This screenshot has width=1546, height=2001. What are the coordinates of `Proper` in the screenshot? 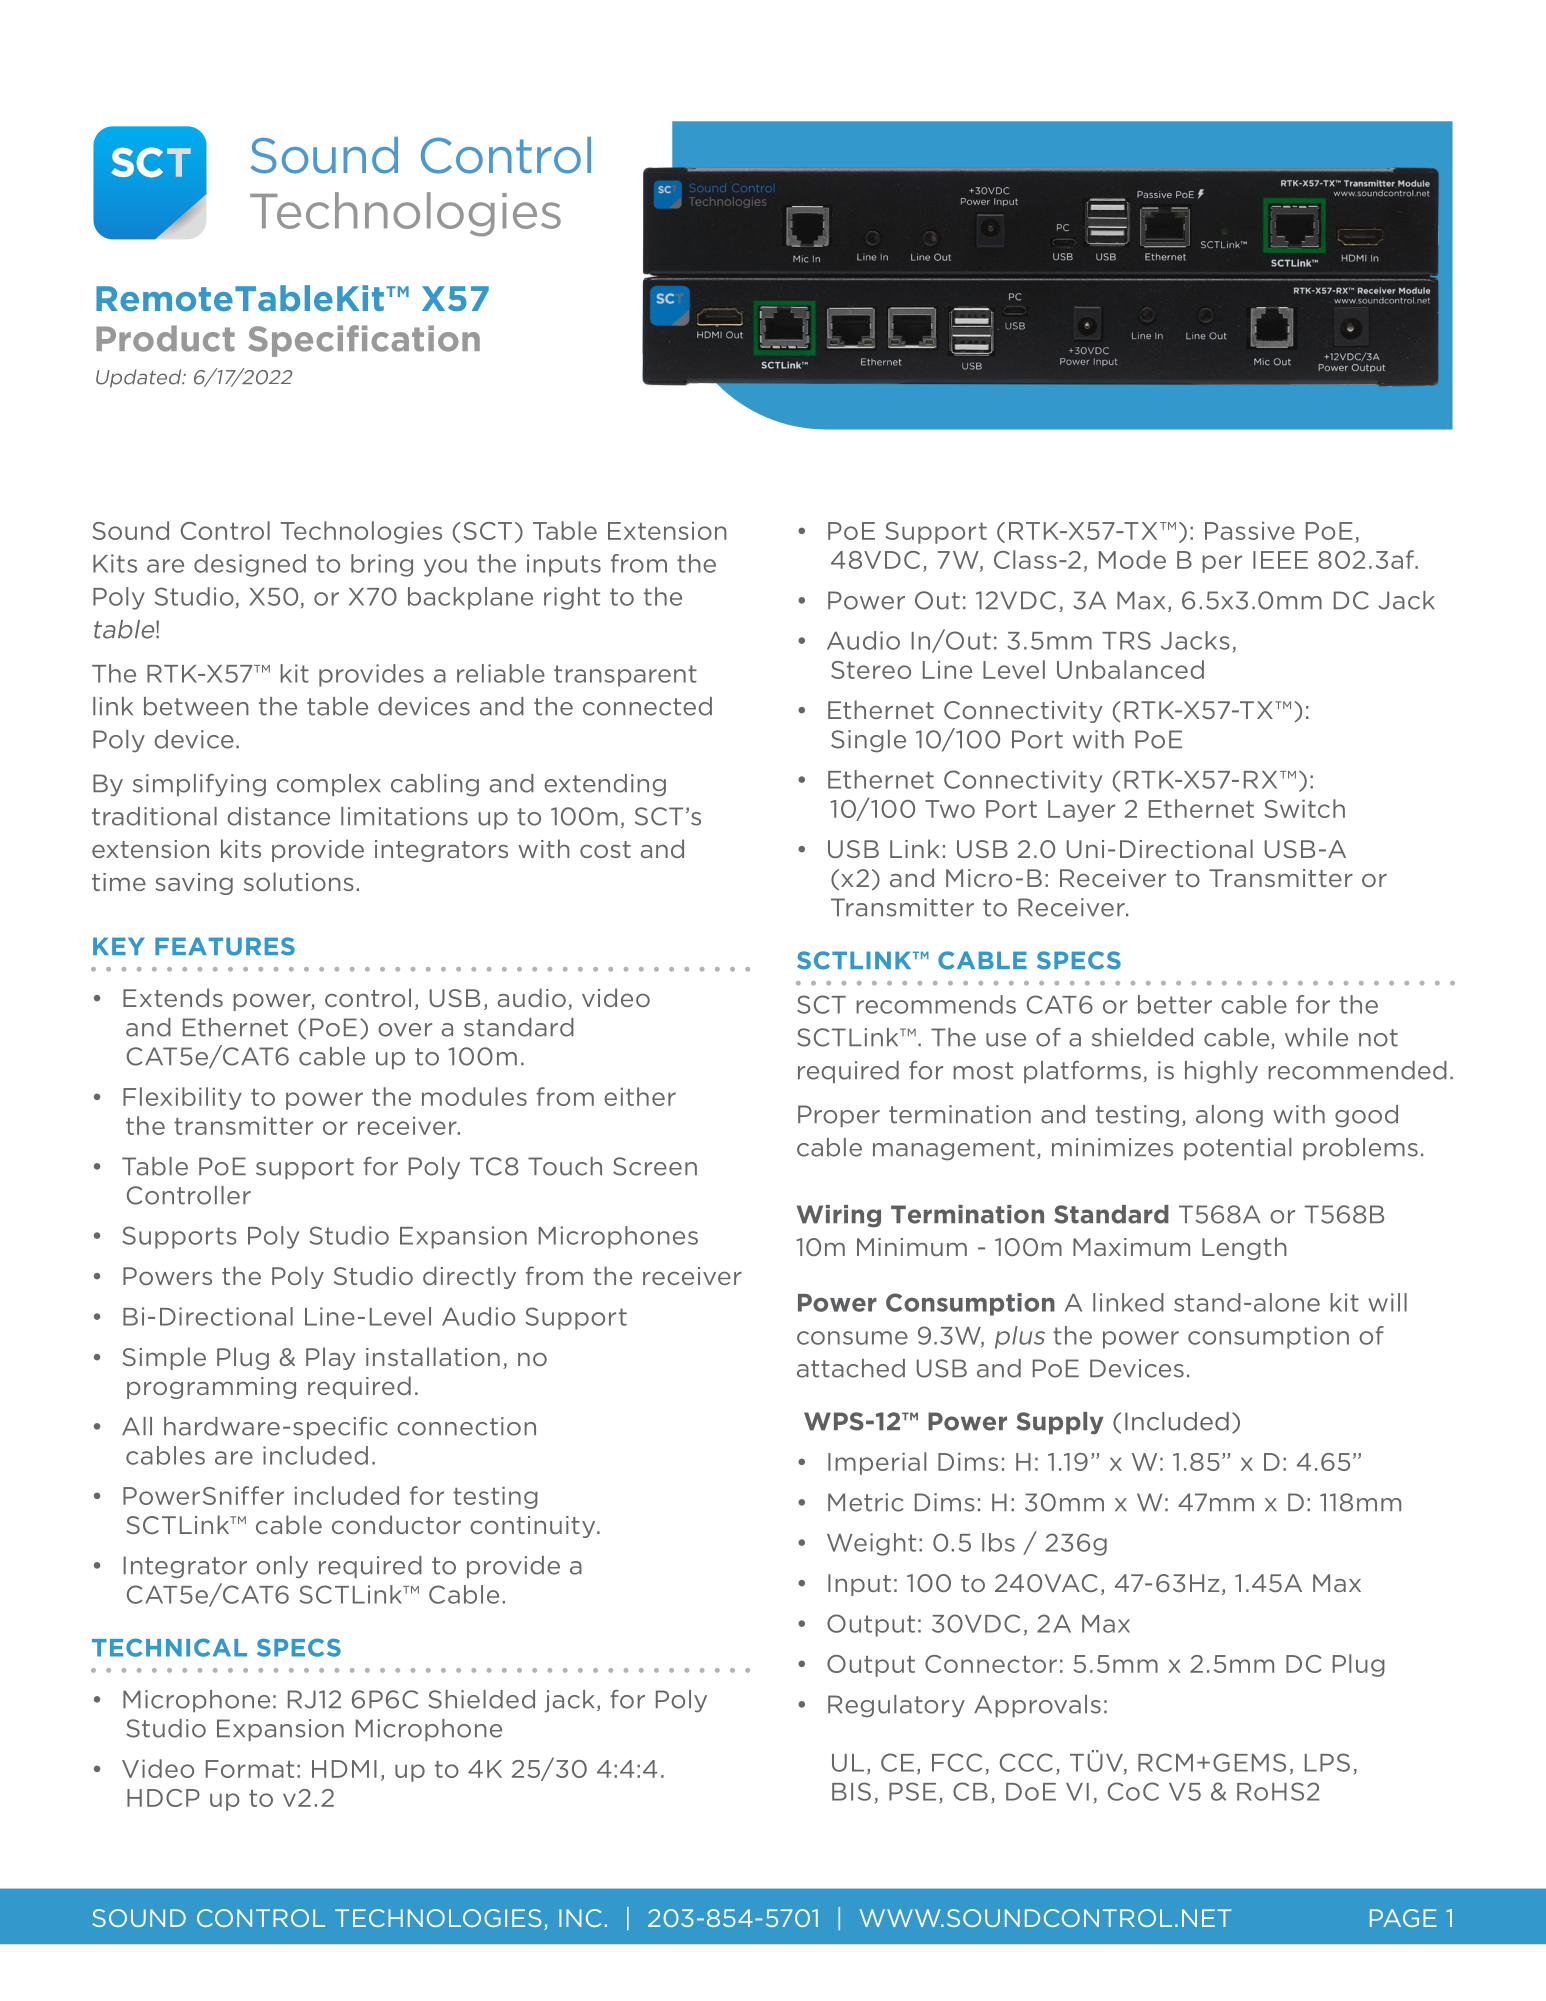 It's located at (839, 1116).
